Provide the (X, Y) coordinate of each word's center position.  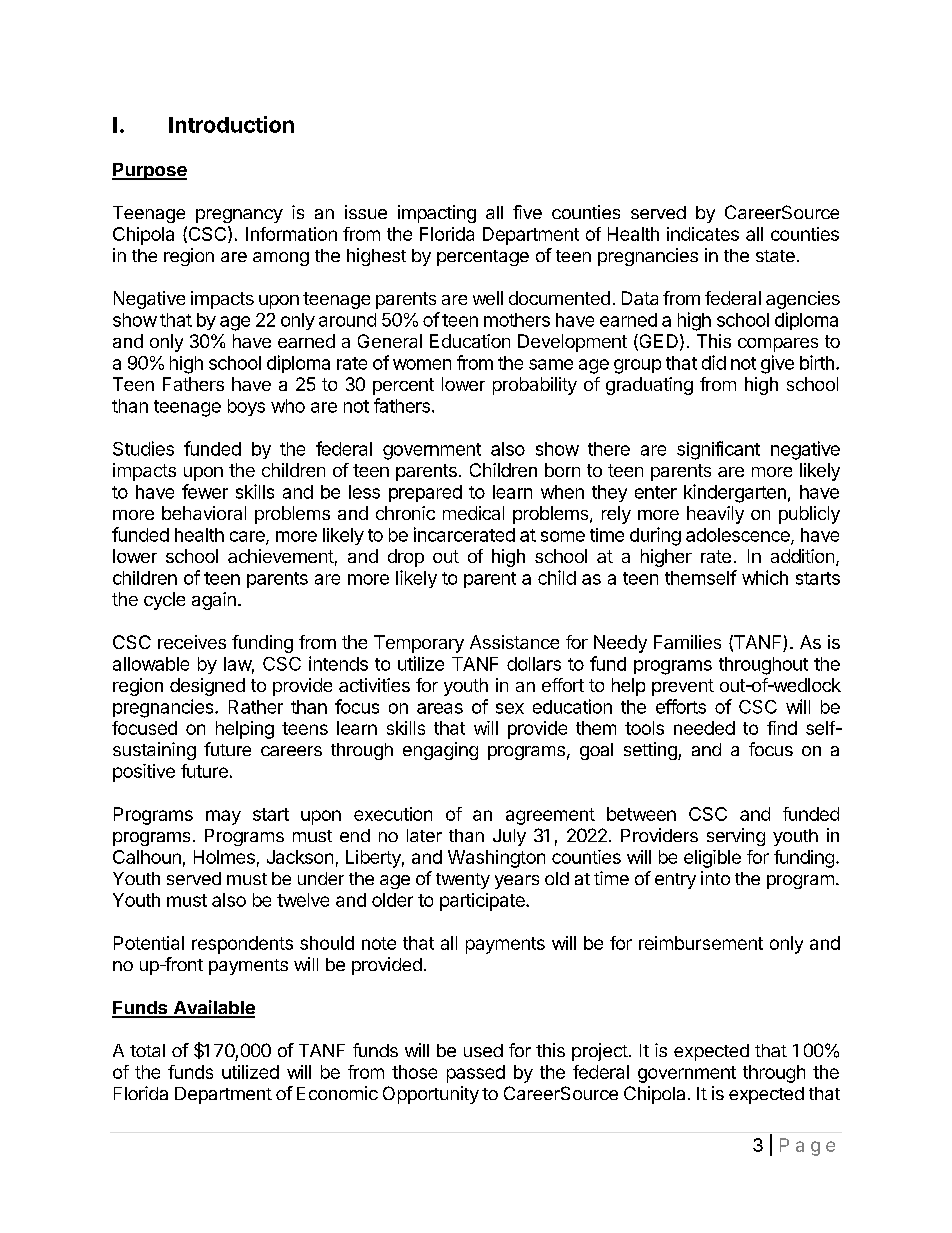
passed (476, 1074)
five (527, 212)
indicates (703, 234)
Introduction (231, 124)
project (600, 1052)
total (147, 1050)
